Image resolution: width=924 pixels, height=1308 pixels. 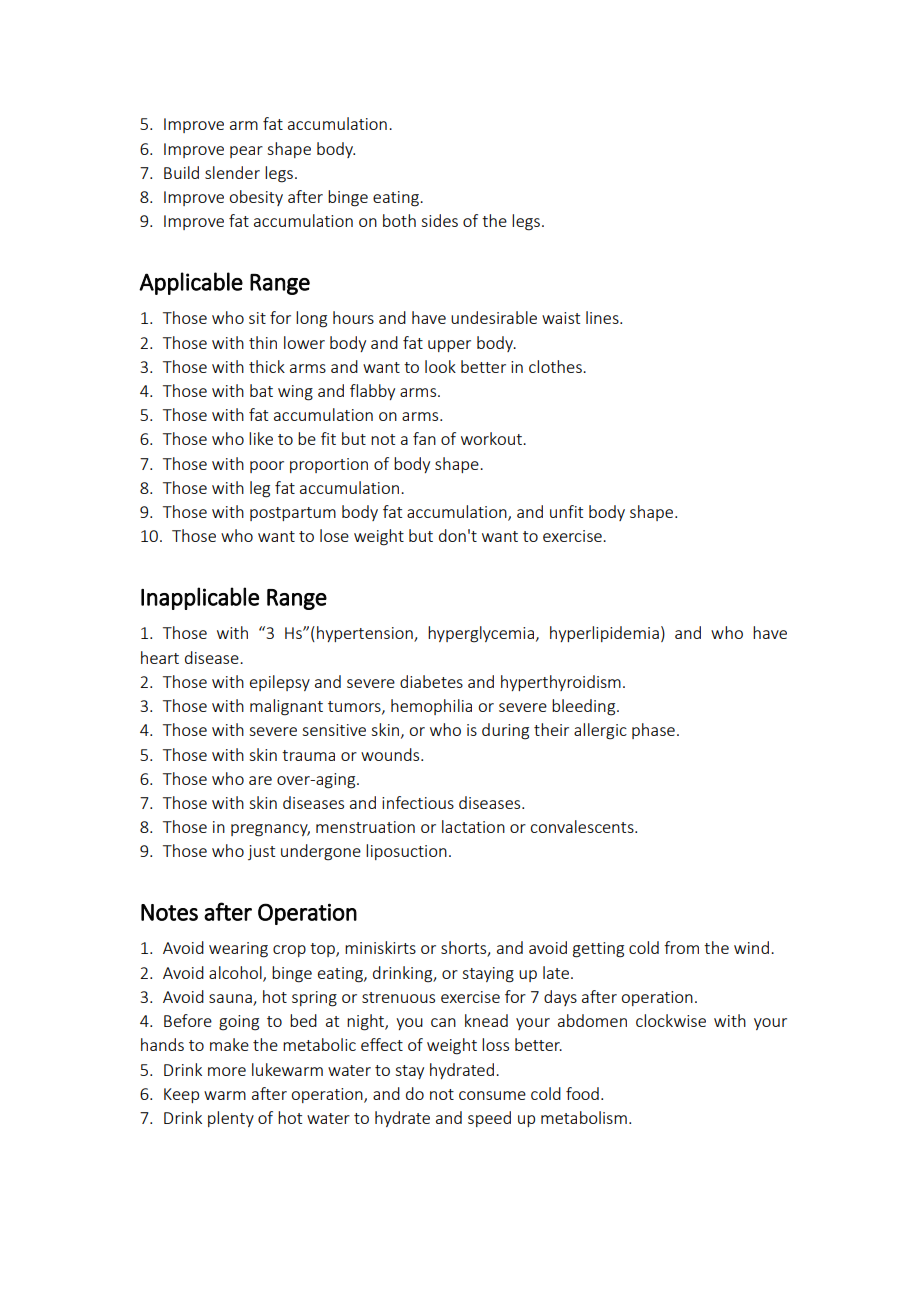 I want to click on more, so click(x=227, y=1071).
